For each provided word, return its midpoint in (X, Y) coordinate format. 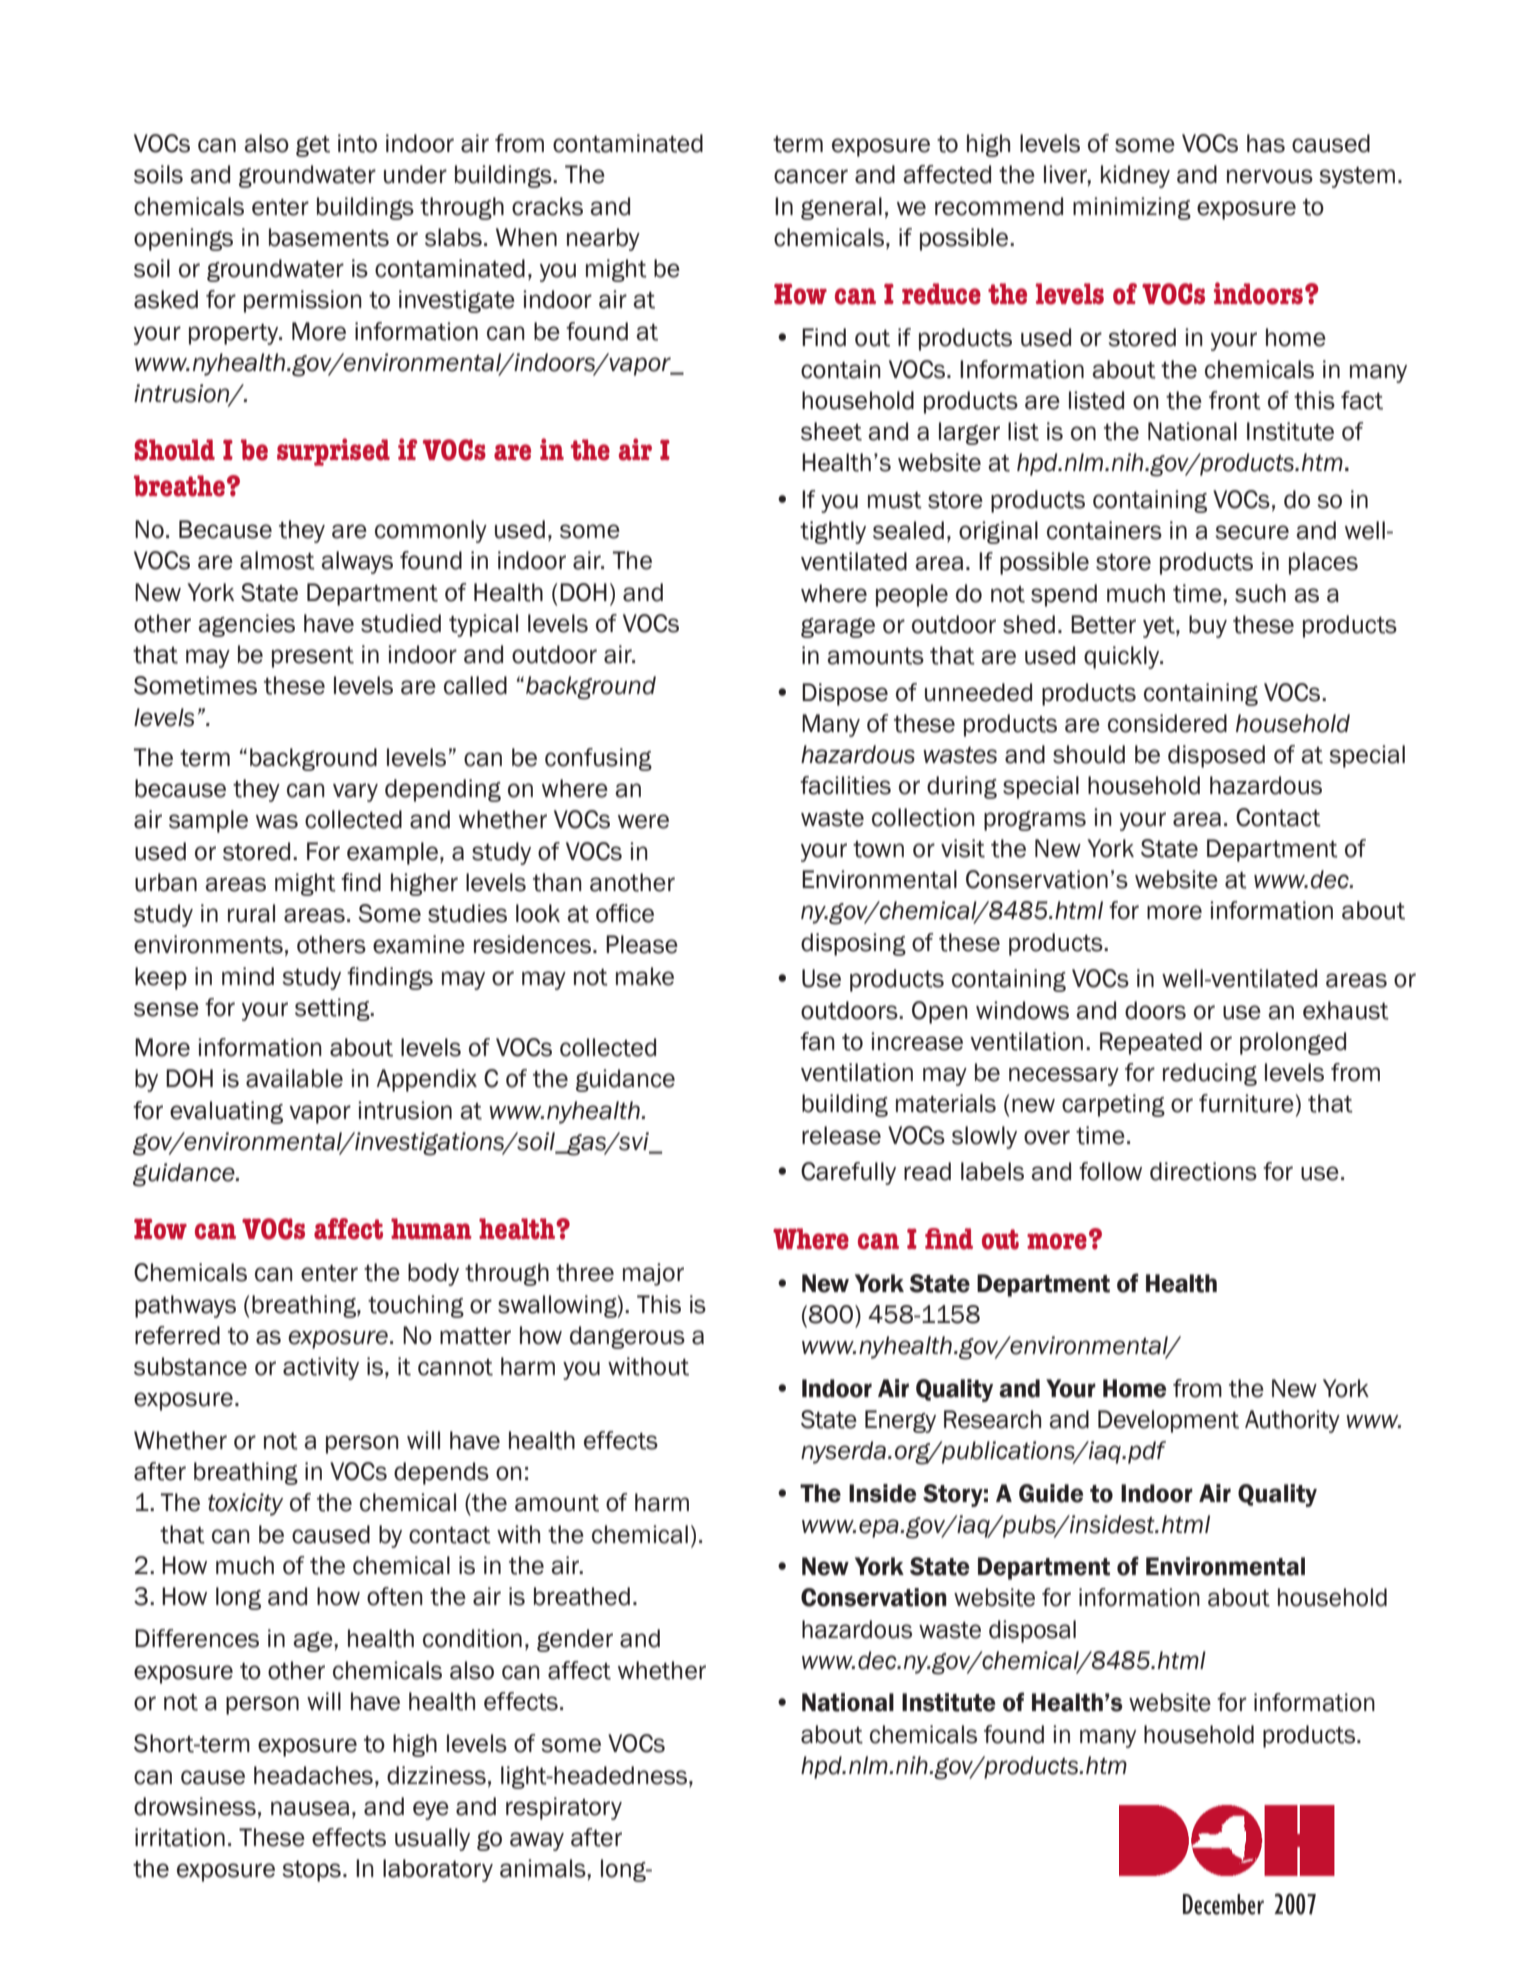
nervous (1270, 176)
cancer (811, 176)
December (1223, 1904)
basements (329, 237)
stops (311, 1871)
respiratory (564, 1808)
